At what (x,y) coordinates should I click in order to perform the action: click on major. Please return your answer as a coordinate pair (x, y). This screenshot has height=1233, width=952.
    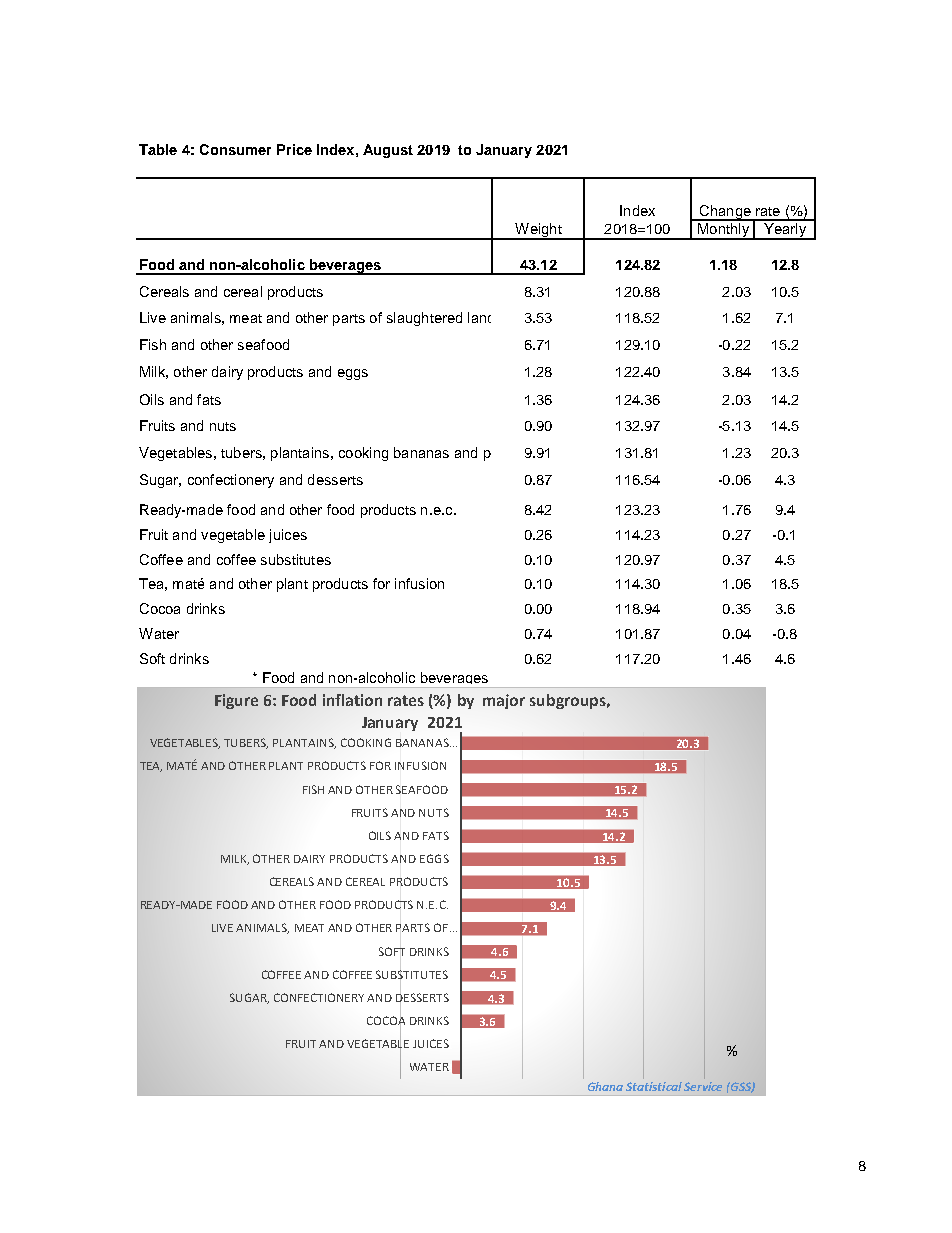
    Looking at the image, I should click on (504, 701).
